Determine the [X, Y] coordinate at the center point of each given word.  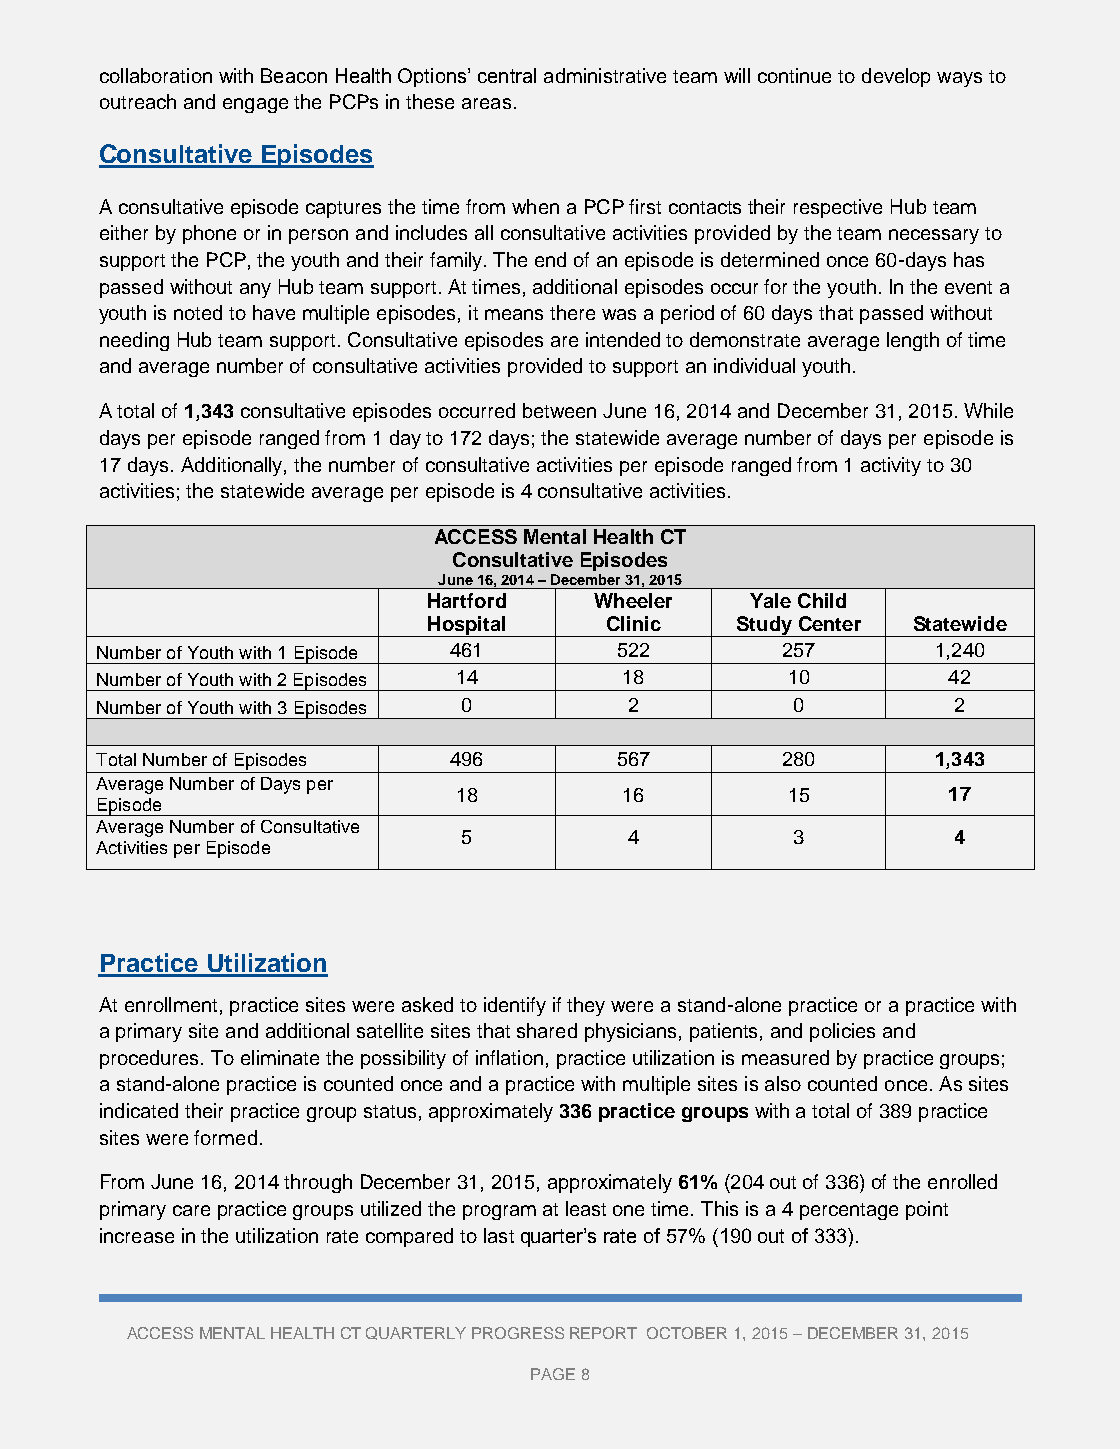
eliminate [280, 1057]
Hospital [467, 626]
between [559, 410]
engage [255, 105]
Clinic [634, 623]
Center [830, 623]
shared [547, 1030]
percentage [849, 1211]
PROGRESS [518, 1333]
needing [134, 341]
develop [896, 77]
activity [891, 466]
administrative [605, 75]
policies [842, 1032]
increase [137, 1235]
